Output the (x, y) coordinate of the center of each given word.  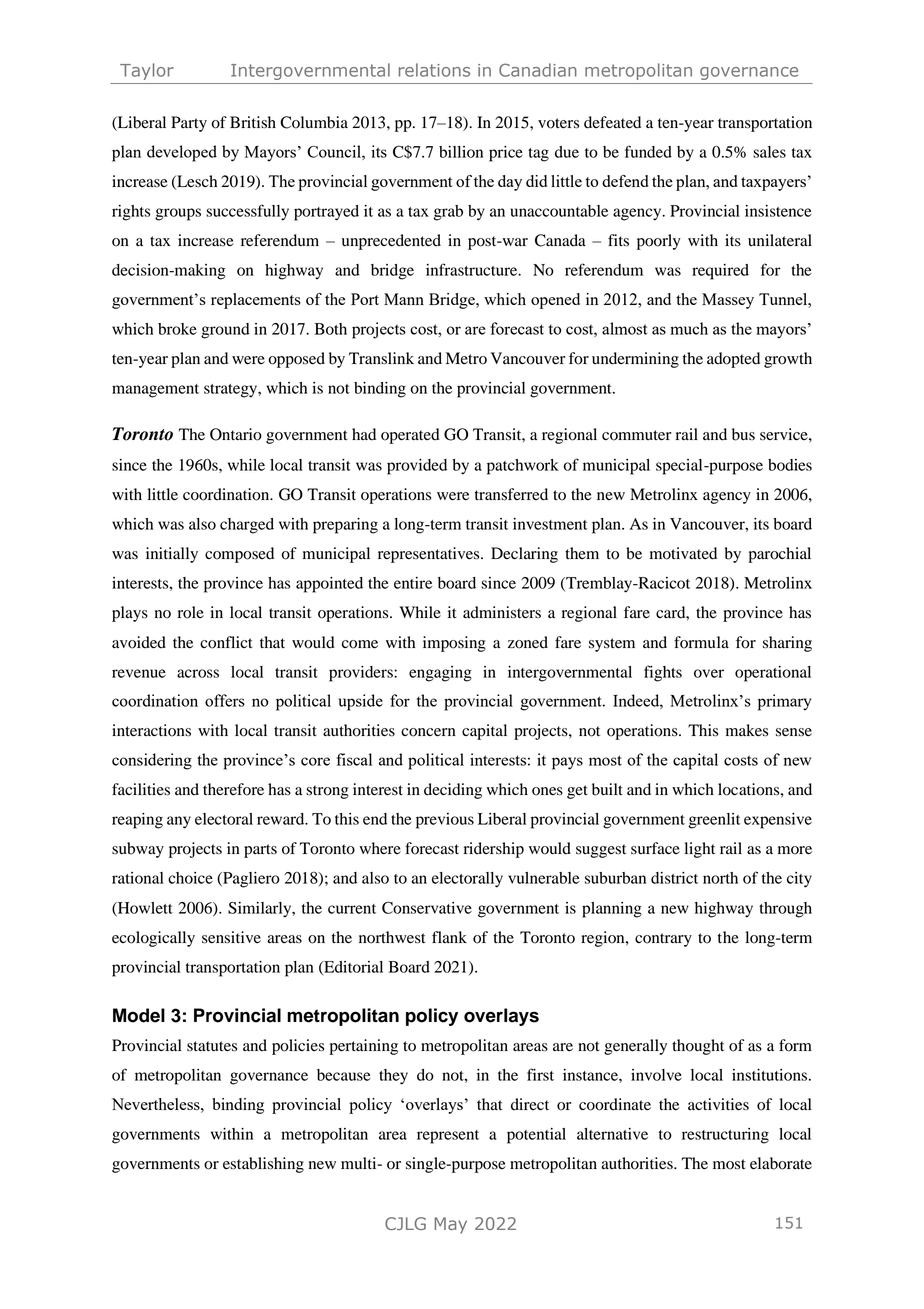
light (699, 850)
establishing (263, 1165)
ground (225, 331)
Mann (404, 299)
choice (190, 878)
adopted (733, 360)
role (191, 612)
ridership (494, 850)
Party (189, 124)
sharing (787, 644)
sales (769, 152)
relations (434, 70)
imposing (454, 644)
